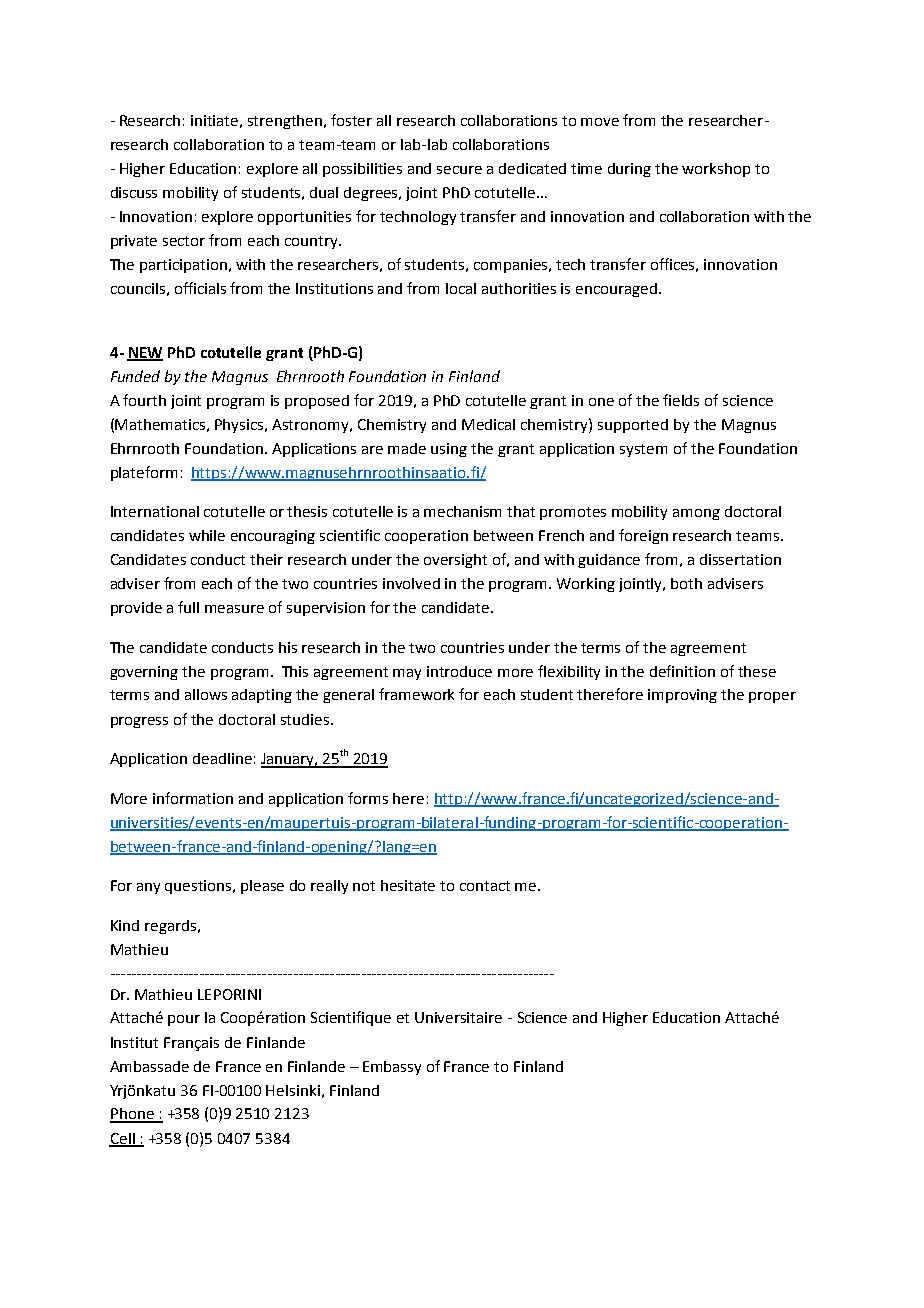  I want to click on full, so click(188, 607).
